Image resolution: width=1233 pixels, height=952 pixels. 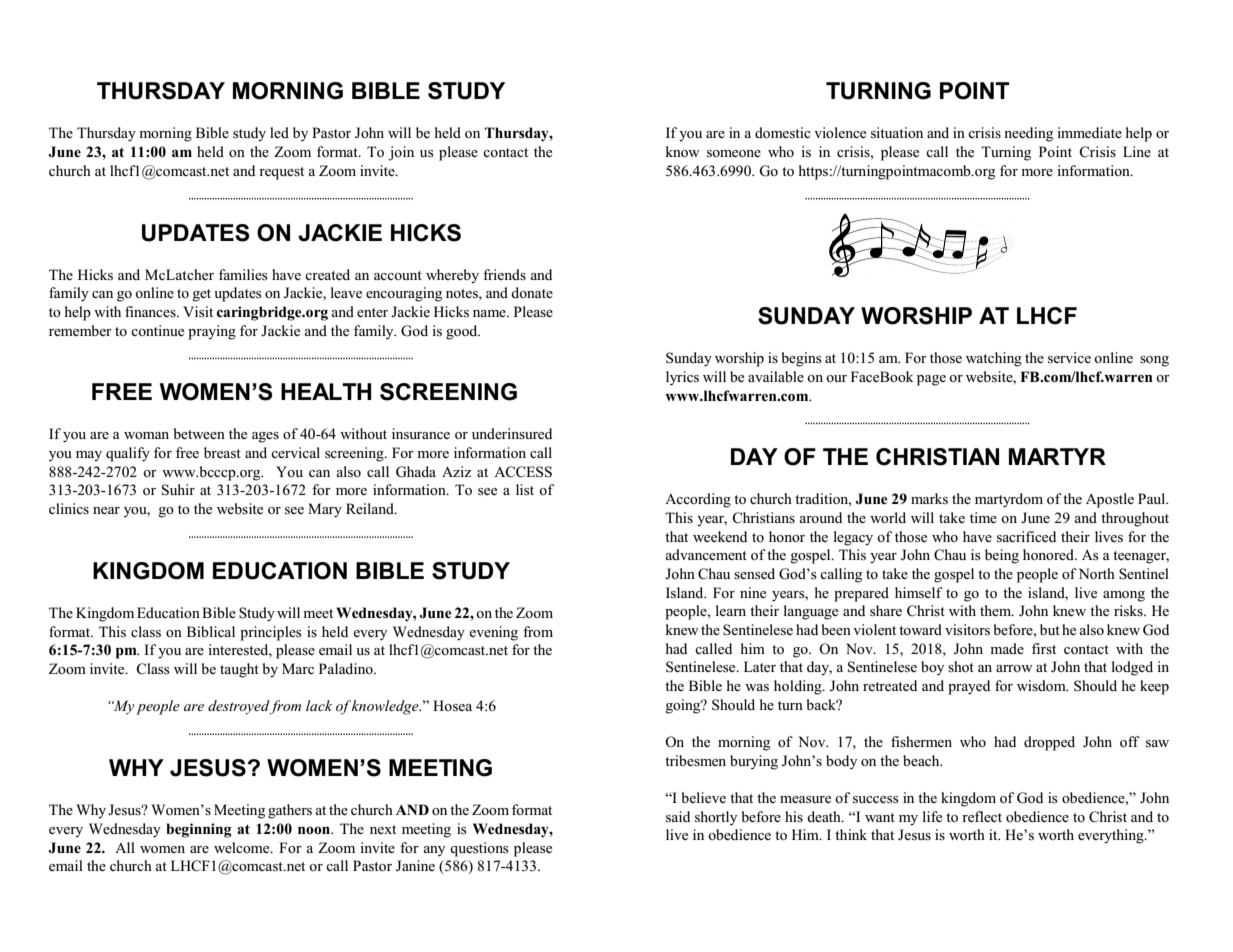 What do you see at coordinates (734, 154) in the document?
I see `someone` at bounding box center [734, 154].
